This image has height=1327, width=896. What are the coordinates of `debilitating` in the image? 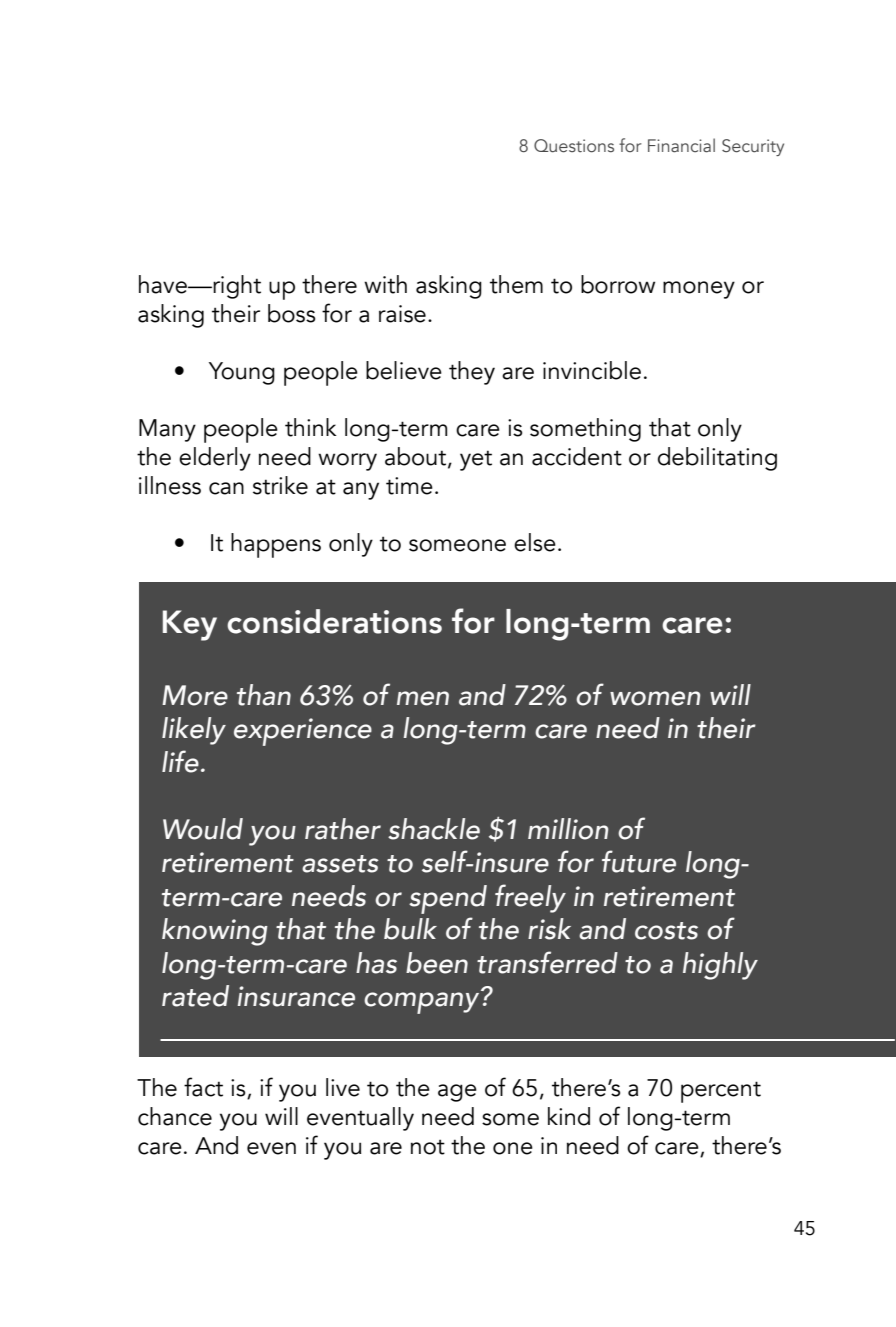 It's located at (717, 459).
